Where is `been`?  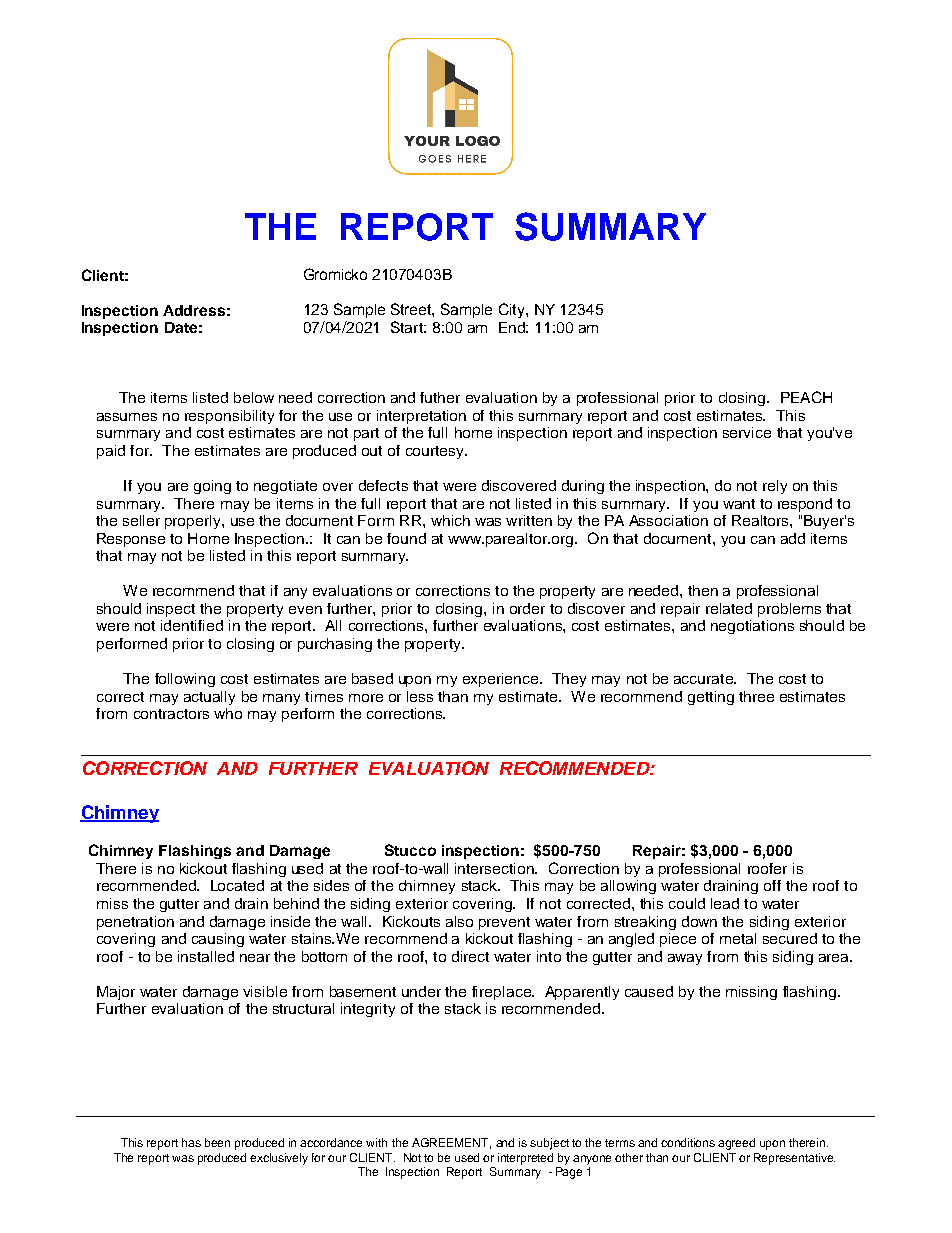
been is located at coordinates (217, 1142).
